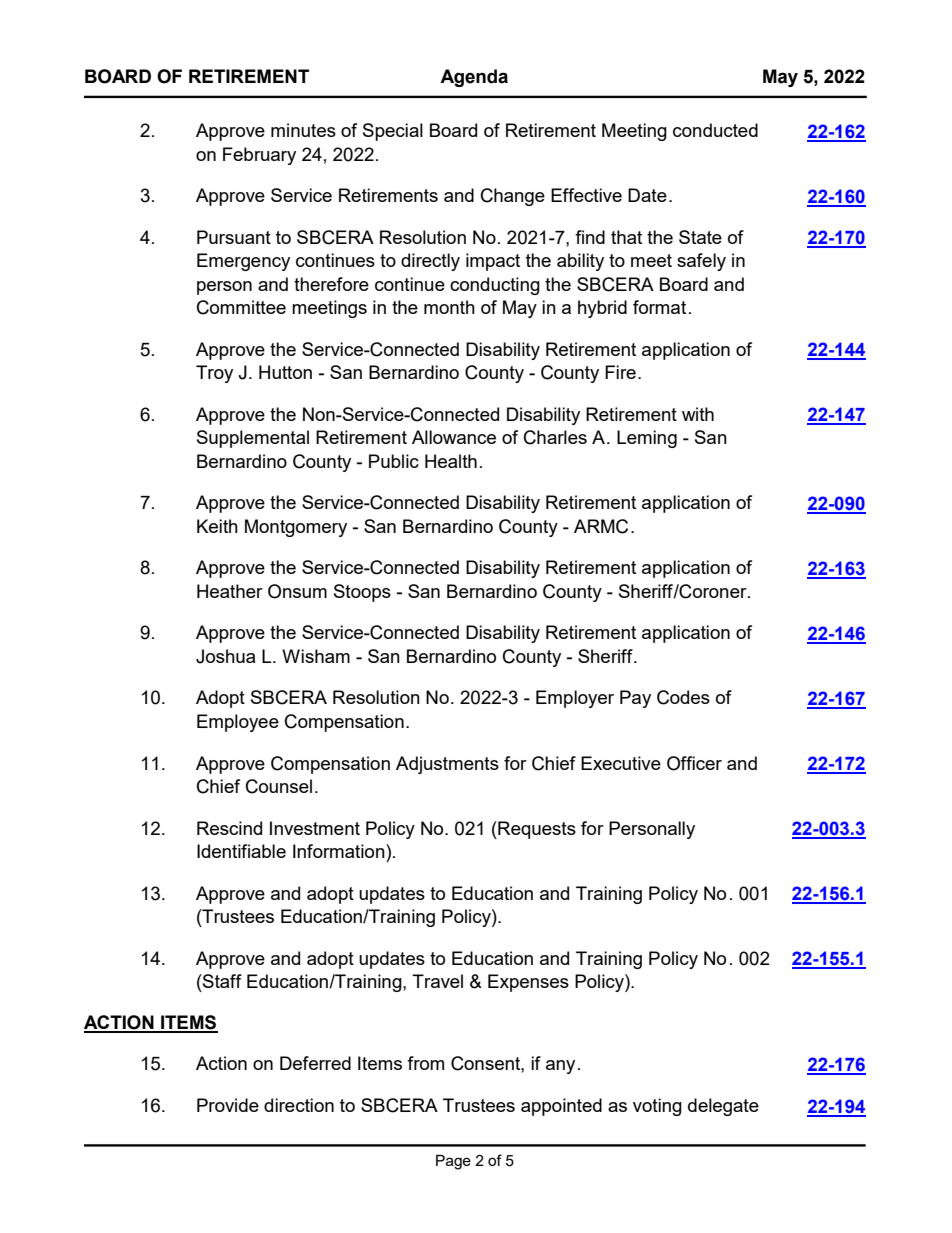 This page has width=952, height=1233. Describe the element at coordinates (241, 851) in the page. I see `Identifiable` at that location.
